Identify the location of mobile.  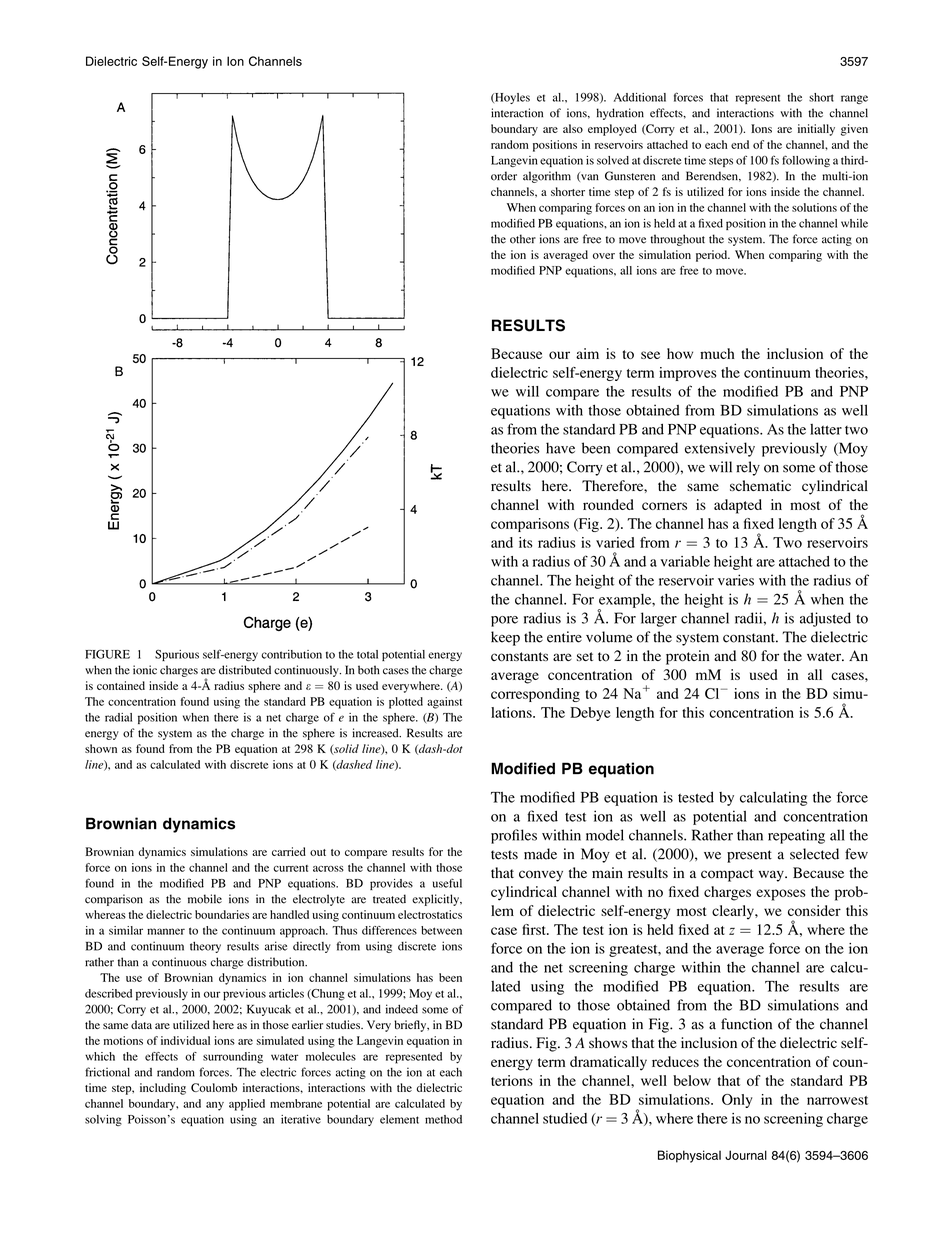
(205, 899).
